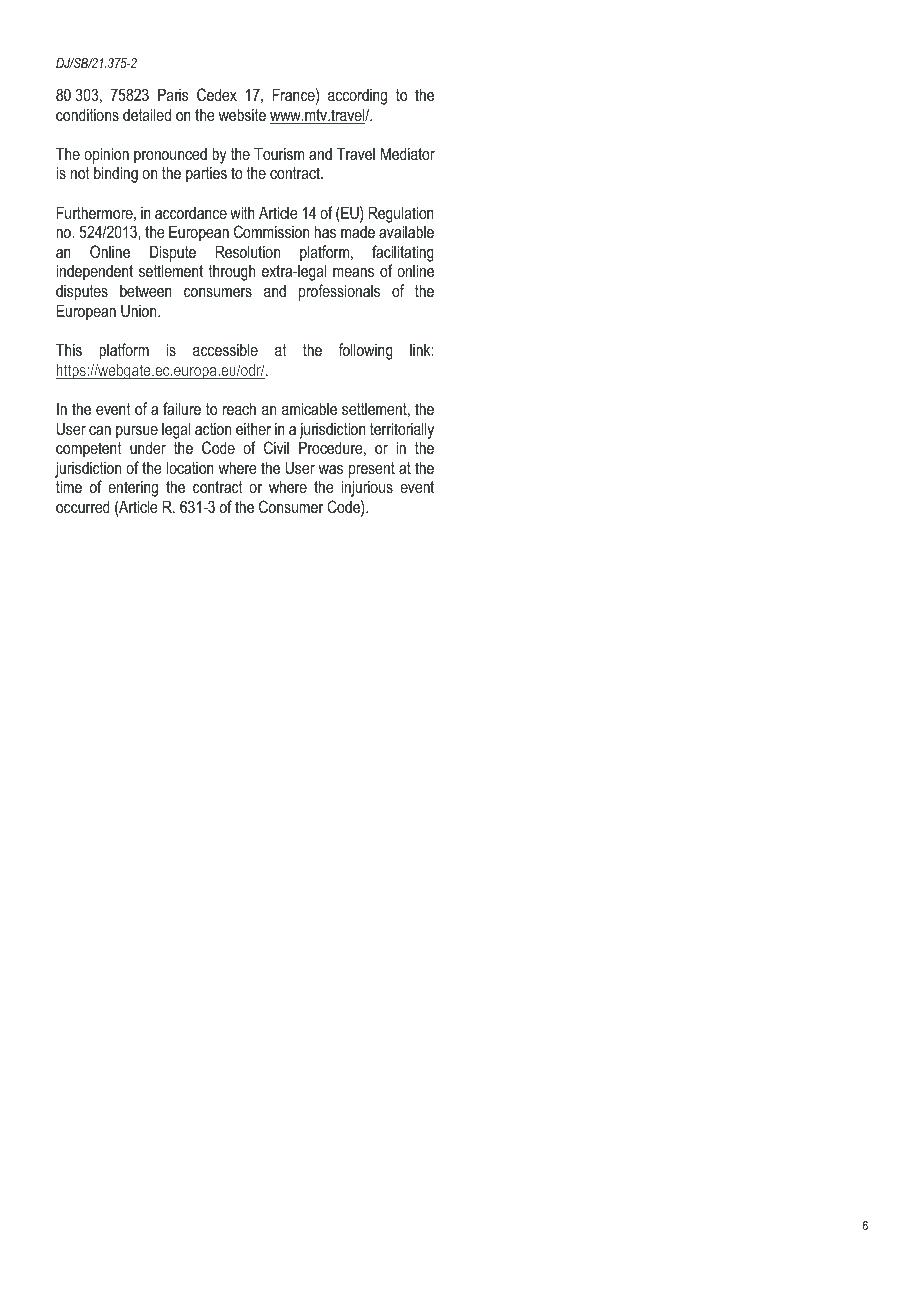 The height and width of the screenshot is (1309, 924). I want to click on location, so click(190, 467).
